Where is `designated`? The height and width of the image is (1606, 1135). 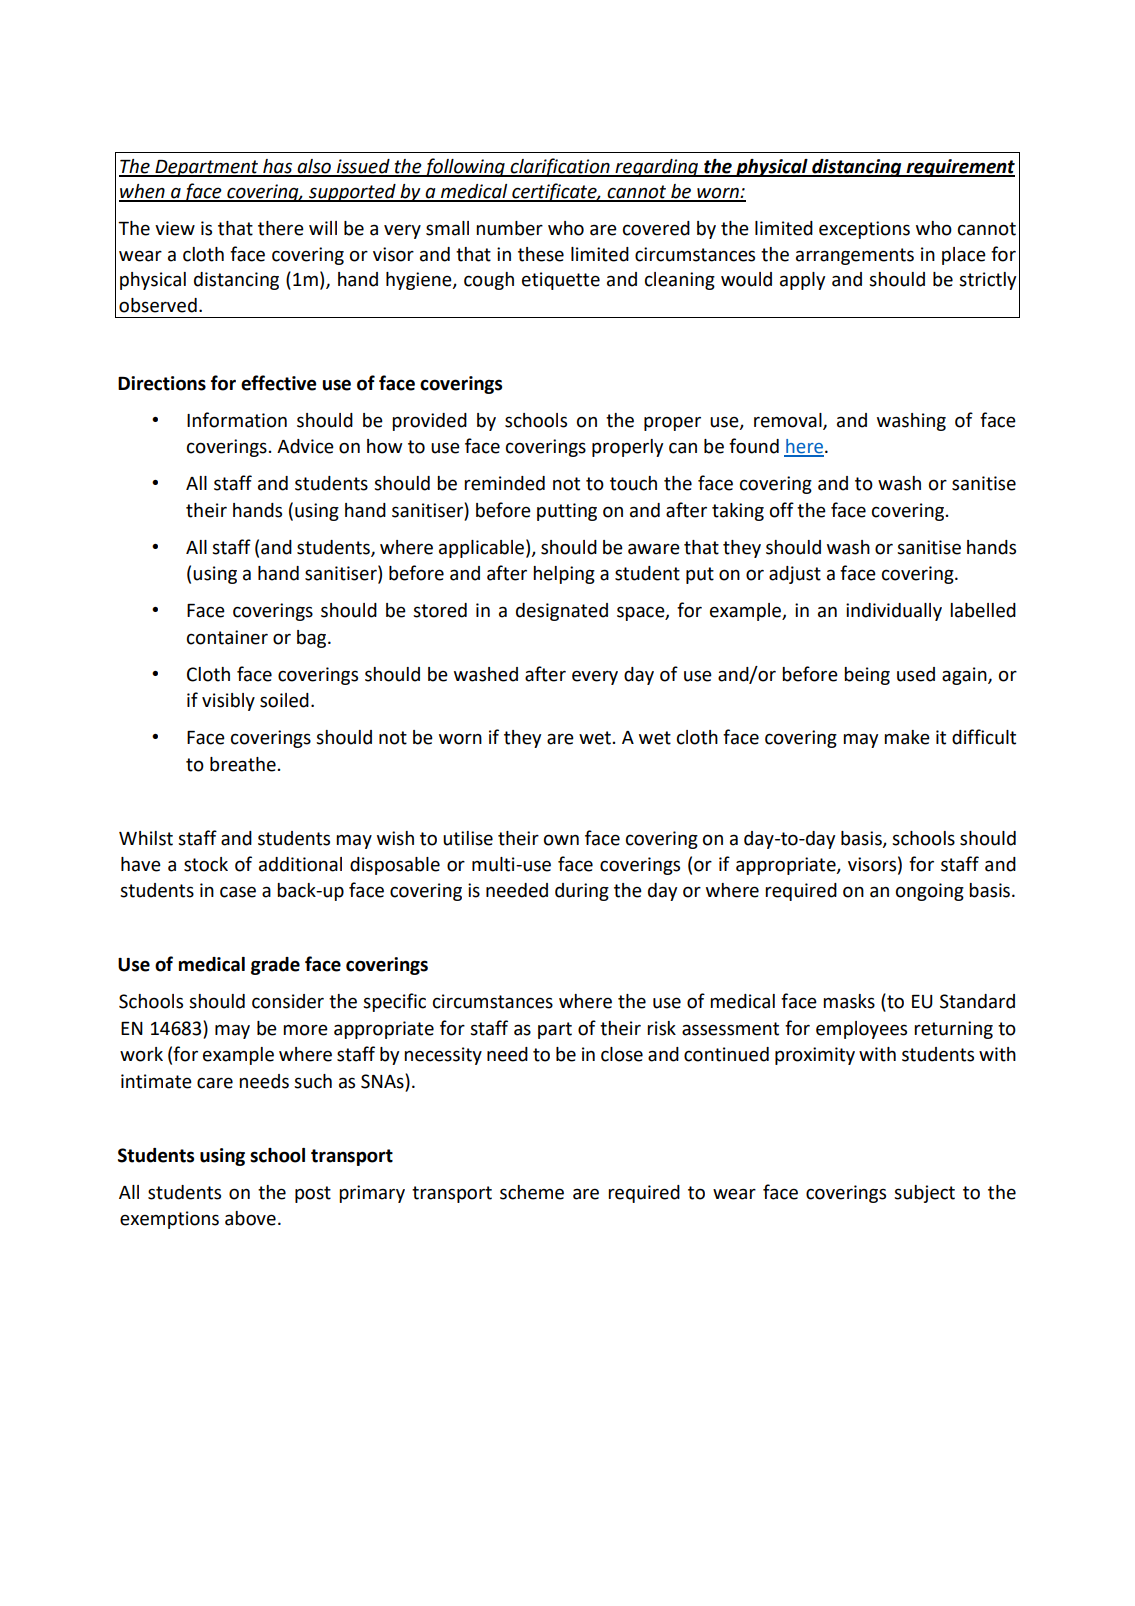
designated is located at coordinates (562, 612).
